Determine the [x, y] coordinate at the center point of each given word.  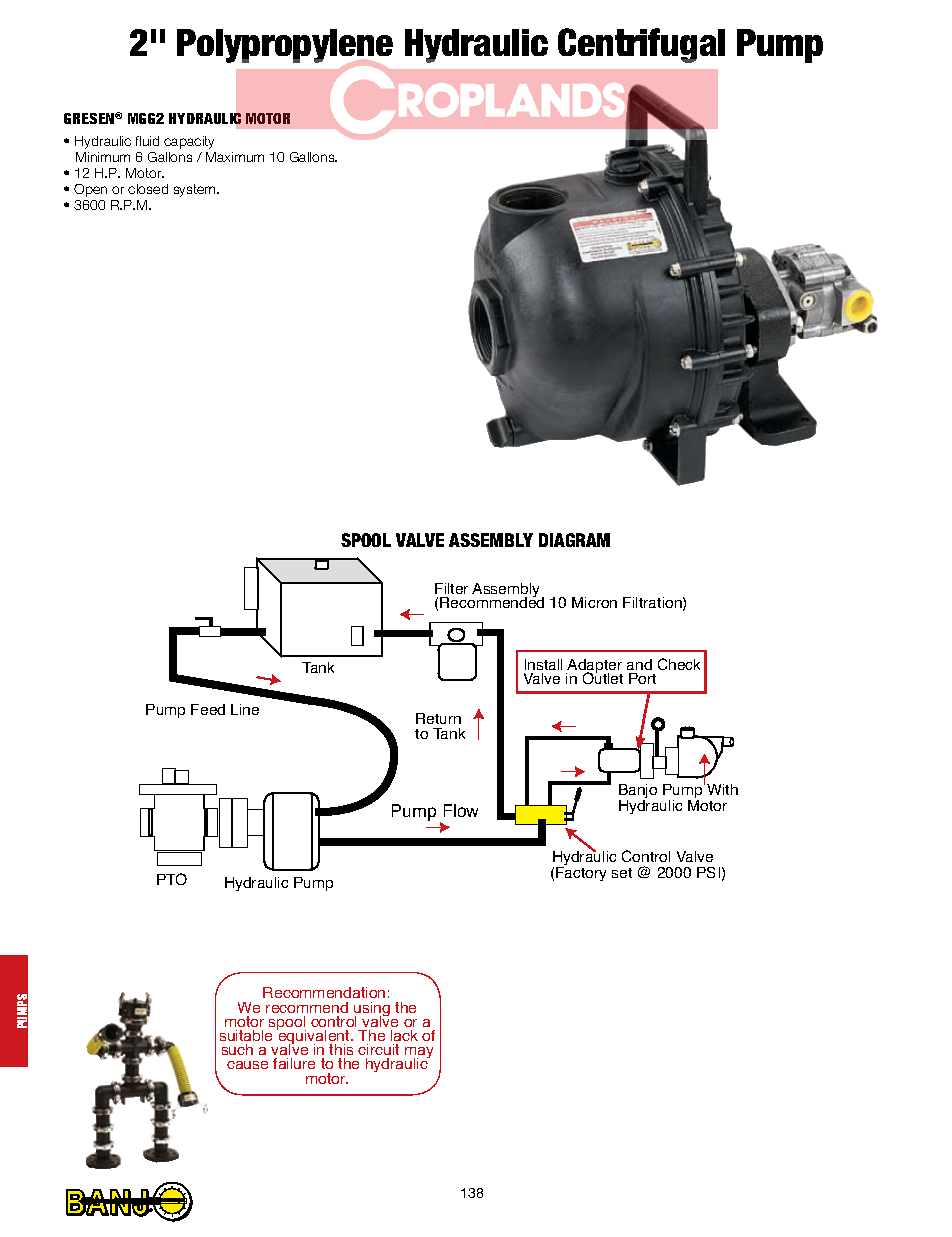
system [196, 190]
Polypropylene [285, 47]
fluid [147, 141]
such [237, 1049]
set [622, 873]
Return [438, 718]
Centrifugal [641, 45]
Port [642, 678]
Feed [208, 709]
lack [404, 1035]
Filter [451, 588]
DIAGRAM [574, 540]
